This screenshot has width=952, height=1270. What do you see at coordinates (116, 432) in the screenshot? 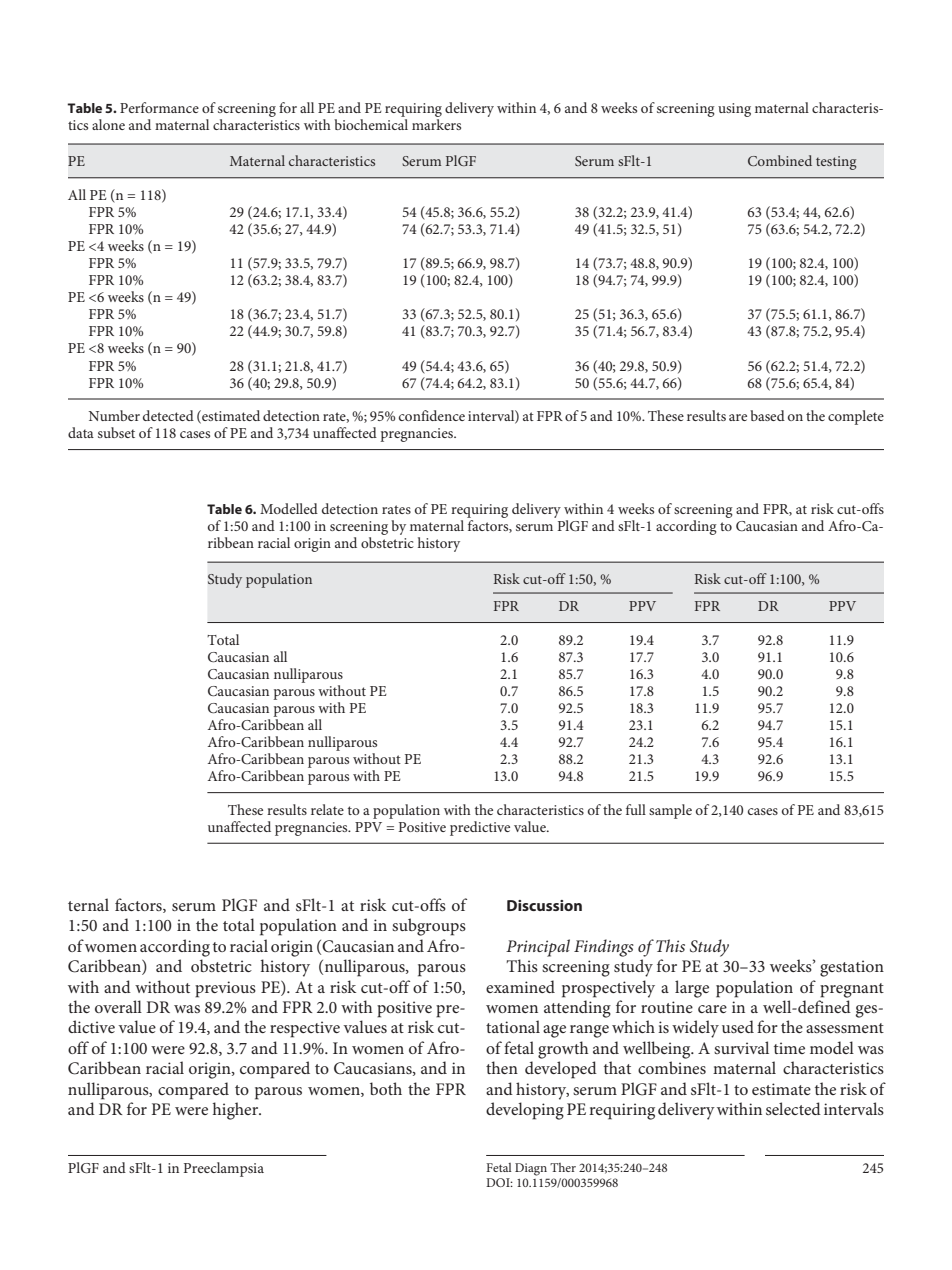
I see `subset` at bounding box center [116, 432].
